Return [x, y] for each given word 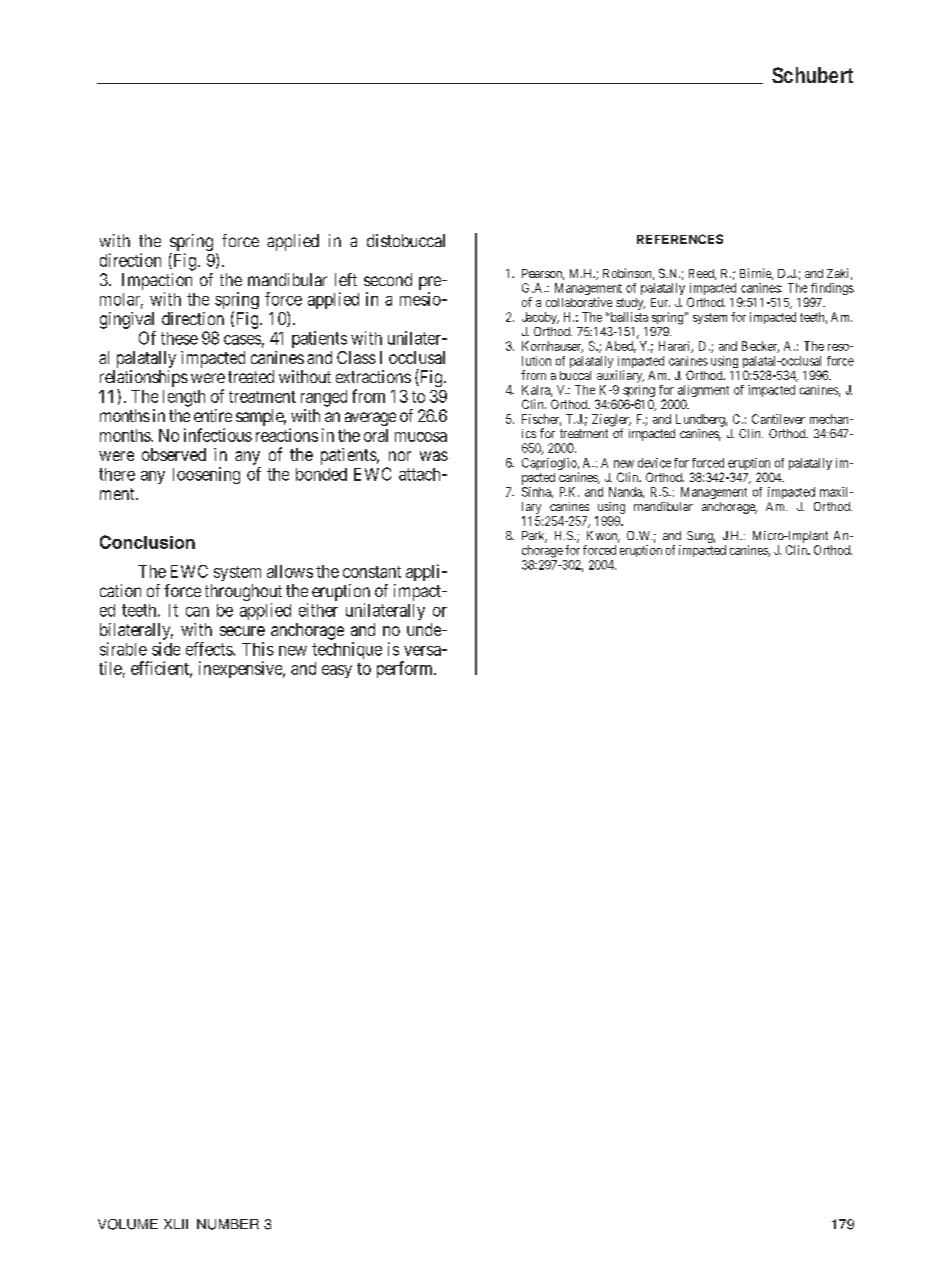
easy [337, 671]
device [654, 463]
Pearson [543, 274]
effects [210, 649]
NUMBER [228, 1224]
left [346, 279]
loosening [206, 475]
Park [534, 537]
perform [406, 669]
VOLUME [128, 1224]
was [434, 456]
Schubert [812, 75]
